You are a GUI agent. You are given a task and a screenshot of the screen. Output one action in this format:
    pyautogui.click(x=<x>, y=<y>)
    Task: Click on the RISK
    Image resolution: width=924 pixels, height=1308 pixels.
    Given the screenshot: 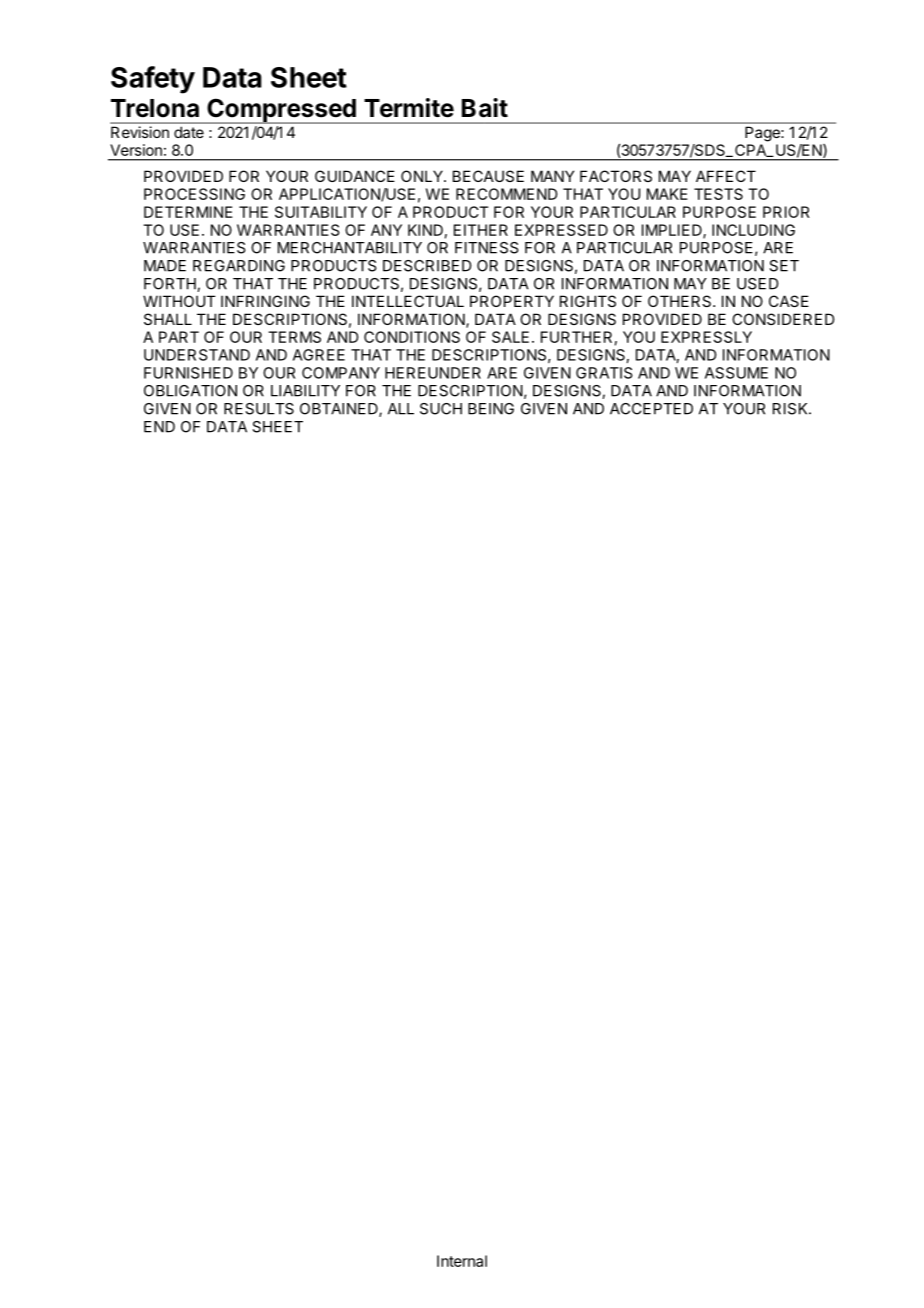 What is the action you would take?
    pyautogui.click(x=791, y=409)
